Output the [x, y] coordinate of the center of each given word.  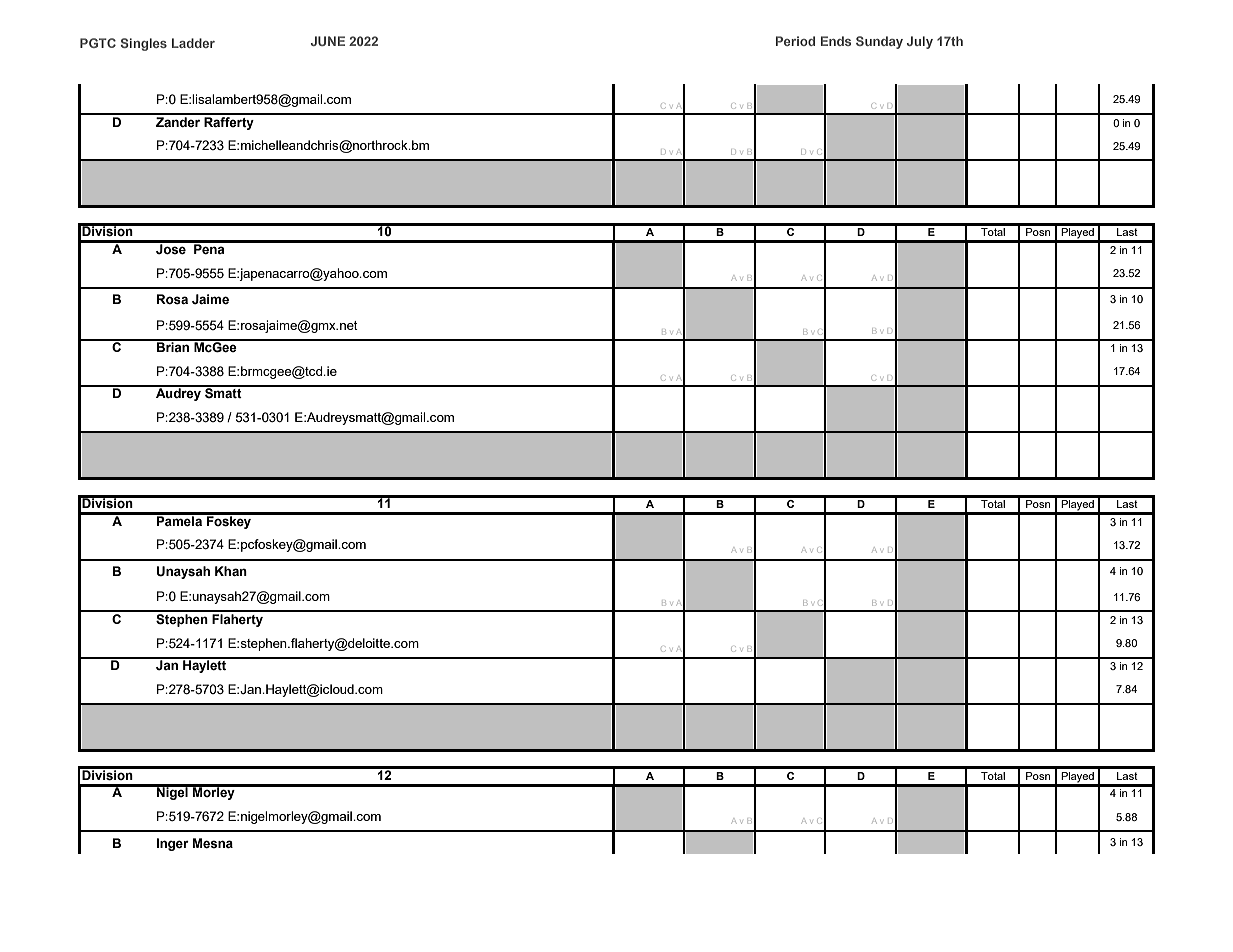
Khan [231, 571]
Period [795, 41]
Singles [144, 44]
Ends [836, 41]
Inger [172, 844]
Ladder [193, 43]
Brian [173, 346]
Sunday [879, 42]
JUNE [328, 41]
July [920, 42]
